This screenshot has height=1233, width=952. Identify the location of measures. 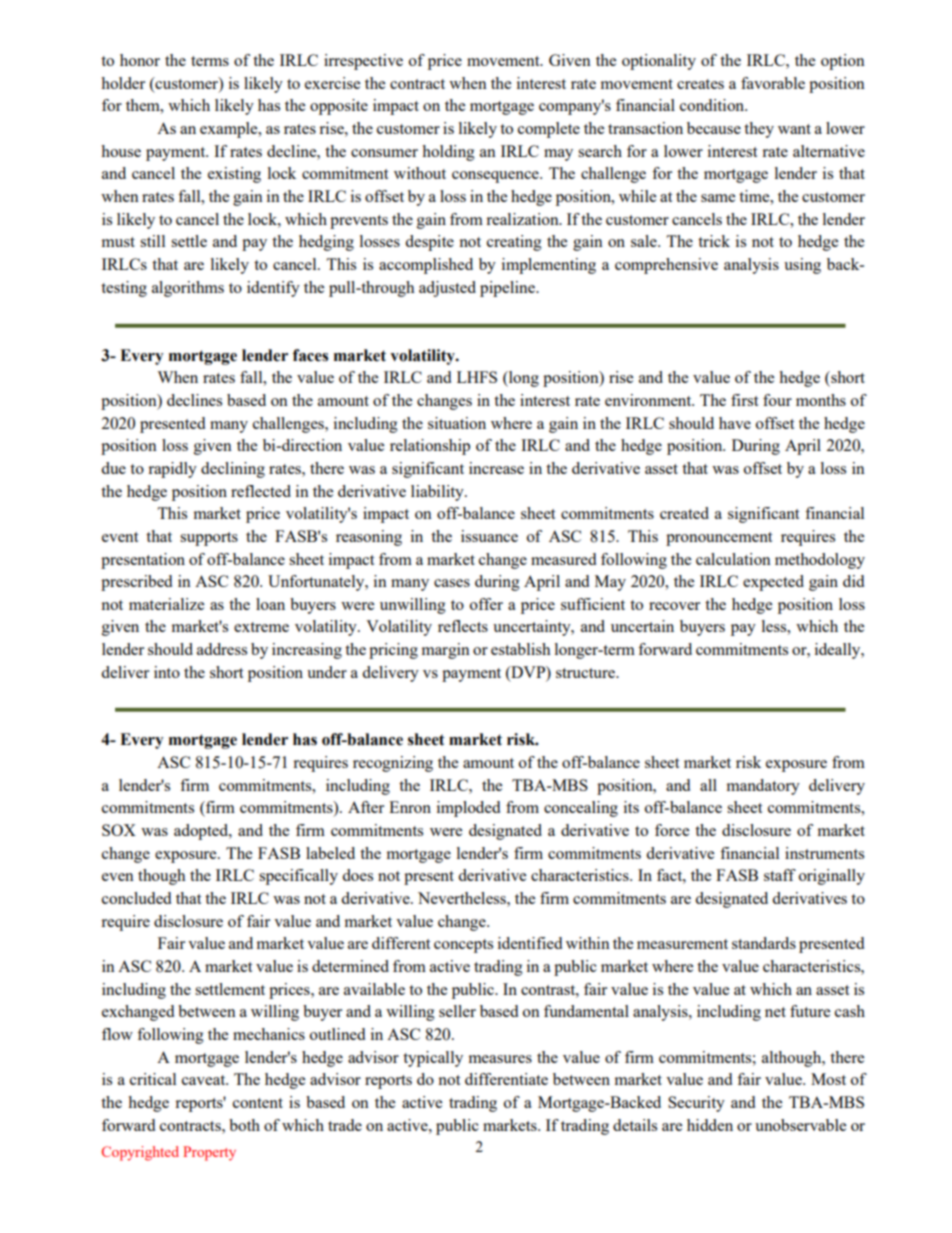
(500, 1059).
